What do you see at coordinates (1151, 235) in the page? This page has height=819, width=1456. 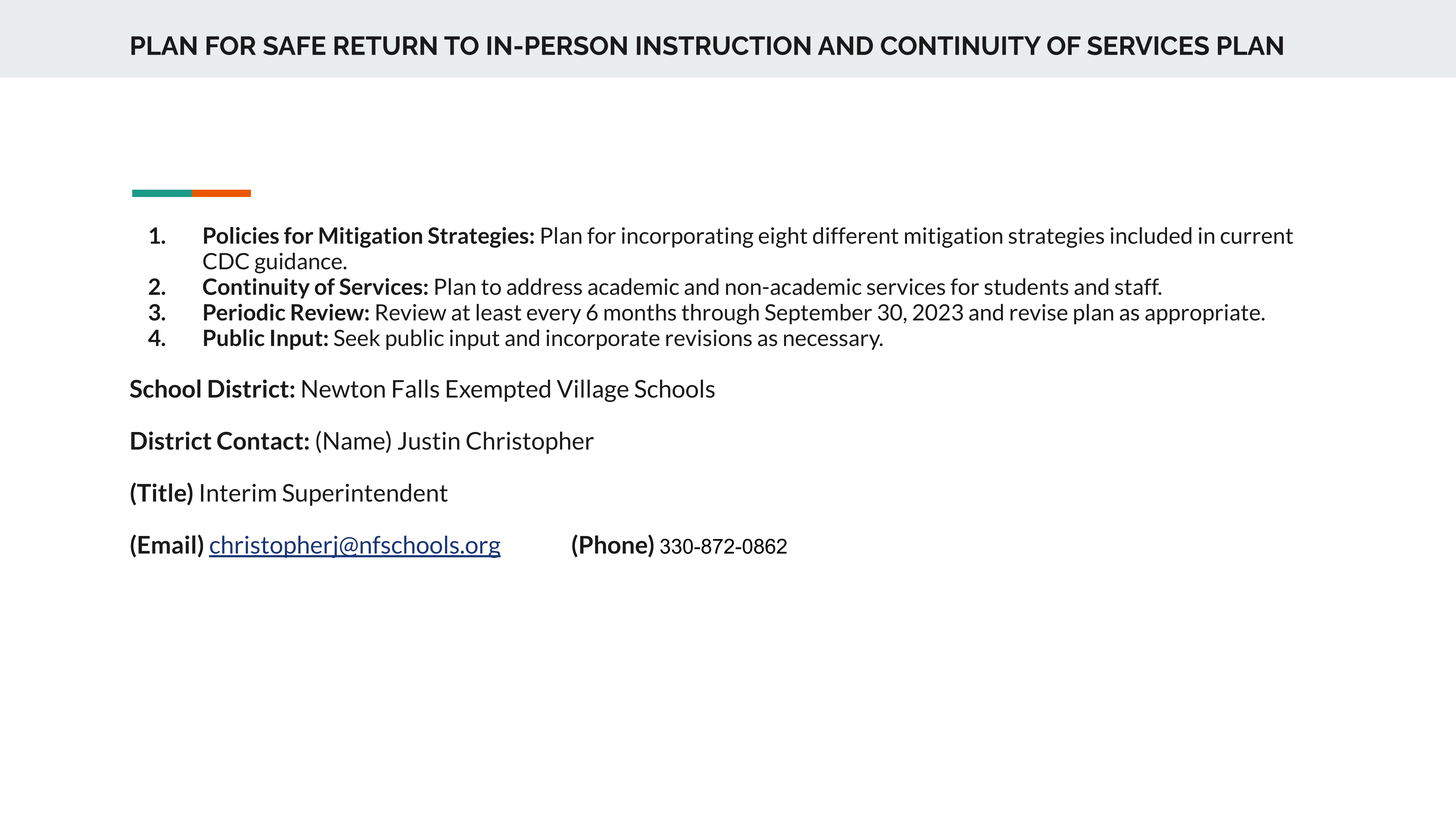 I see `included` at bounding box center [1151, 235].
